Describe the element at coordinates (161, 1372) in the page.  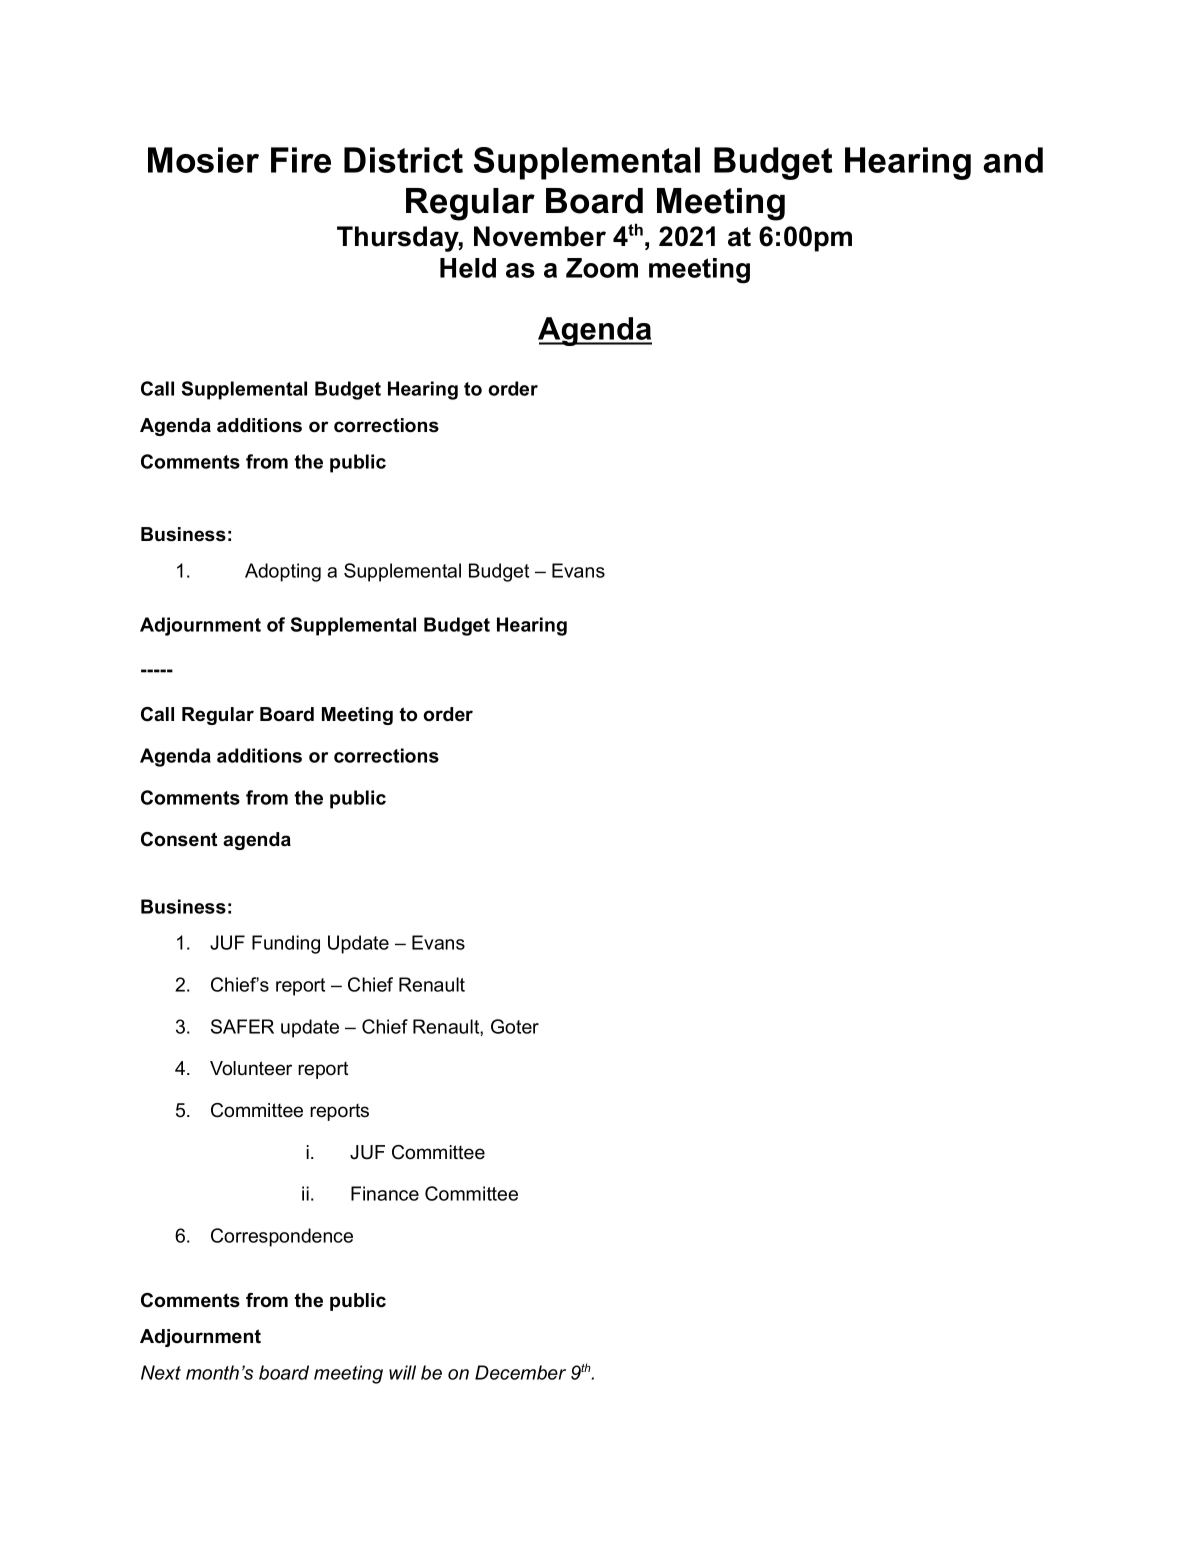
I see `Next` at that location.
